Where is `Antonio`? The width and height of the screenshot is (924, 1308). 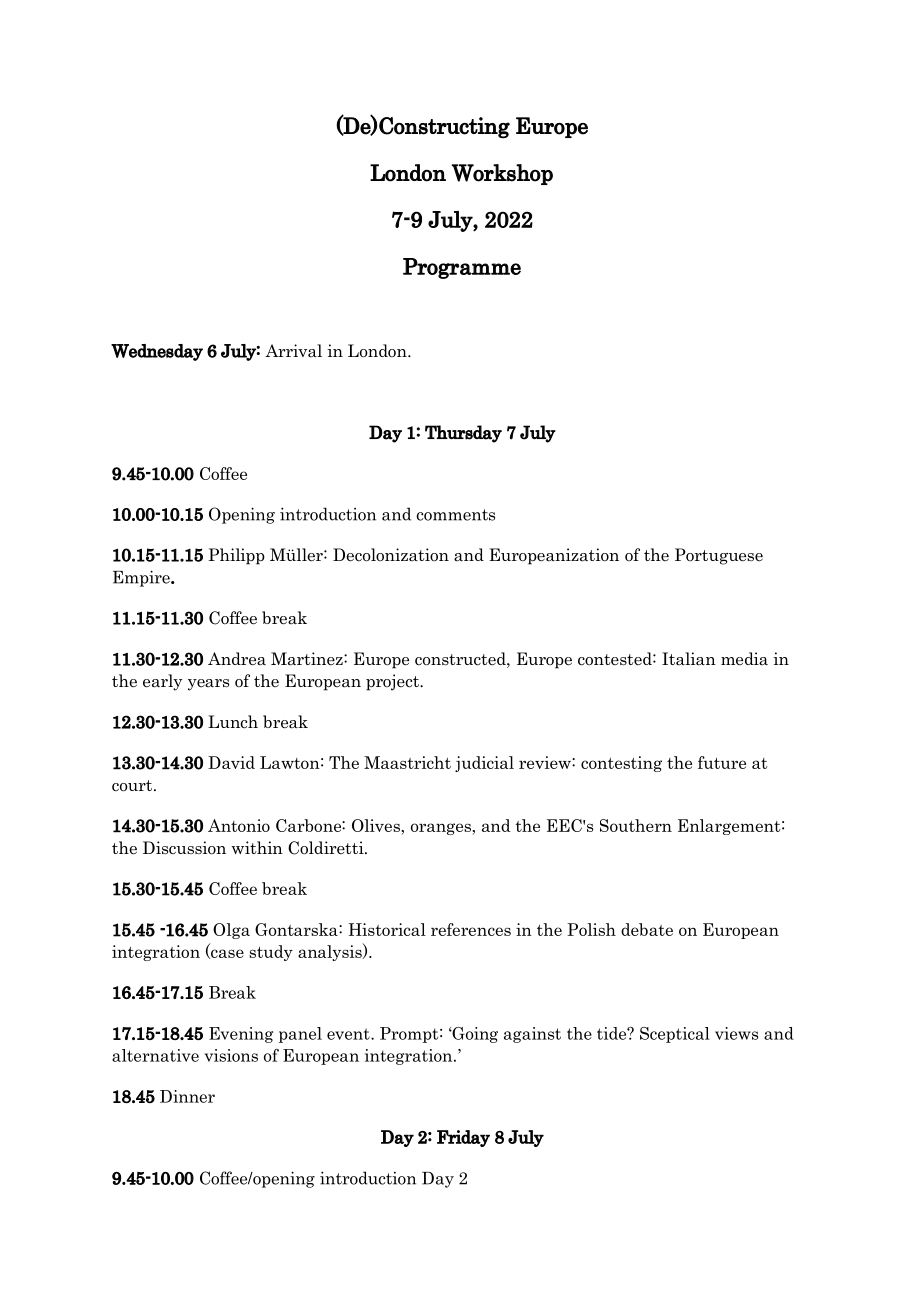
Antonio is located at coordinates (239, 825).
